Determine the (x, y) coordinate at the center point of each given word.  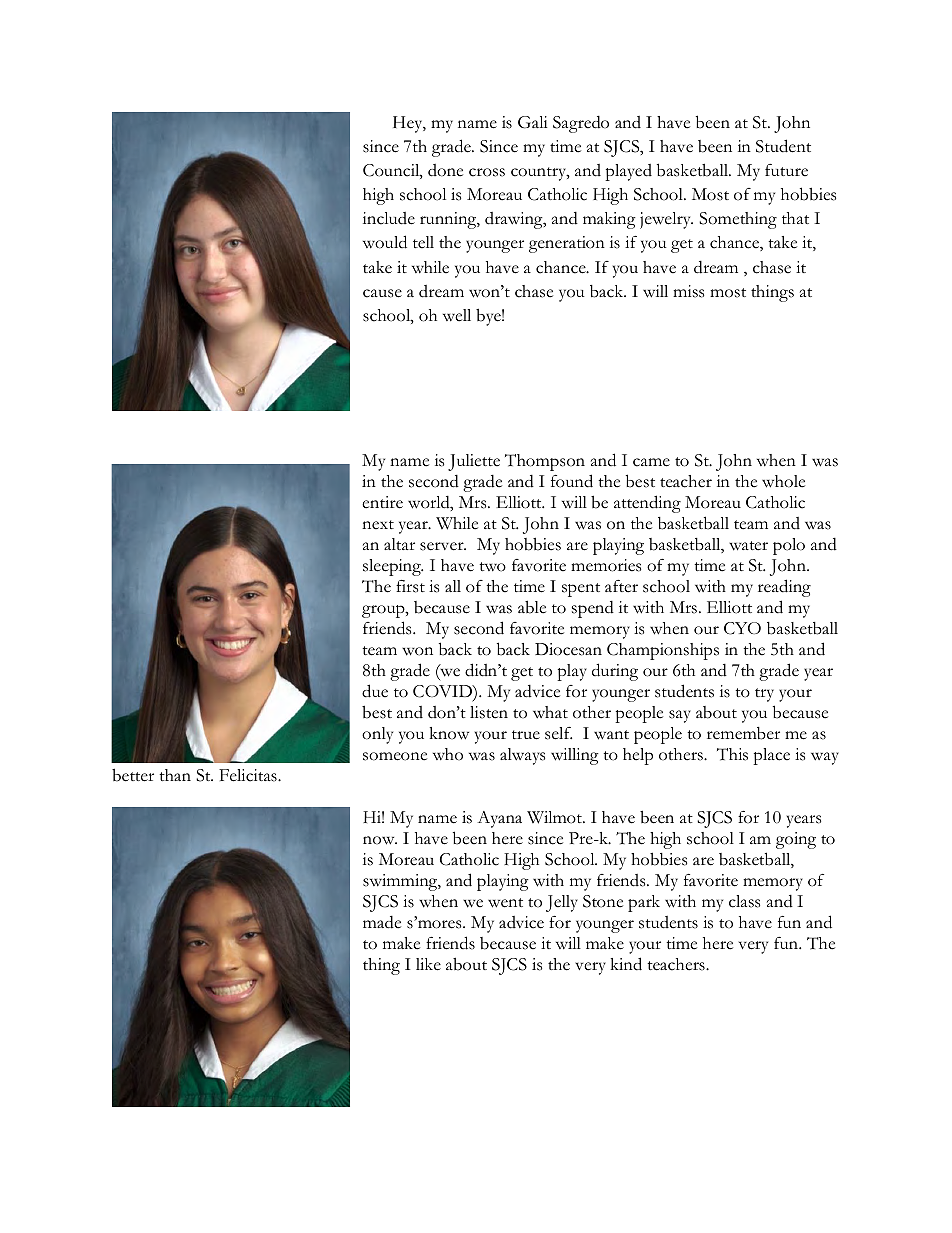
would (385, 242)
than (175, 775)
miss (688, 291)
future (786, 170)
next (378, 525)
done (445, 170)
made (382, 922)
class (744, 901)
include (389, 218)
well (457, 315)
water (748, 546)
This (732, 754)
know (449, 733)
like (428, 964)
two (492, 567)
